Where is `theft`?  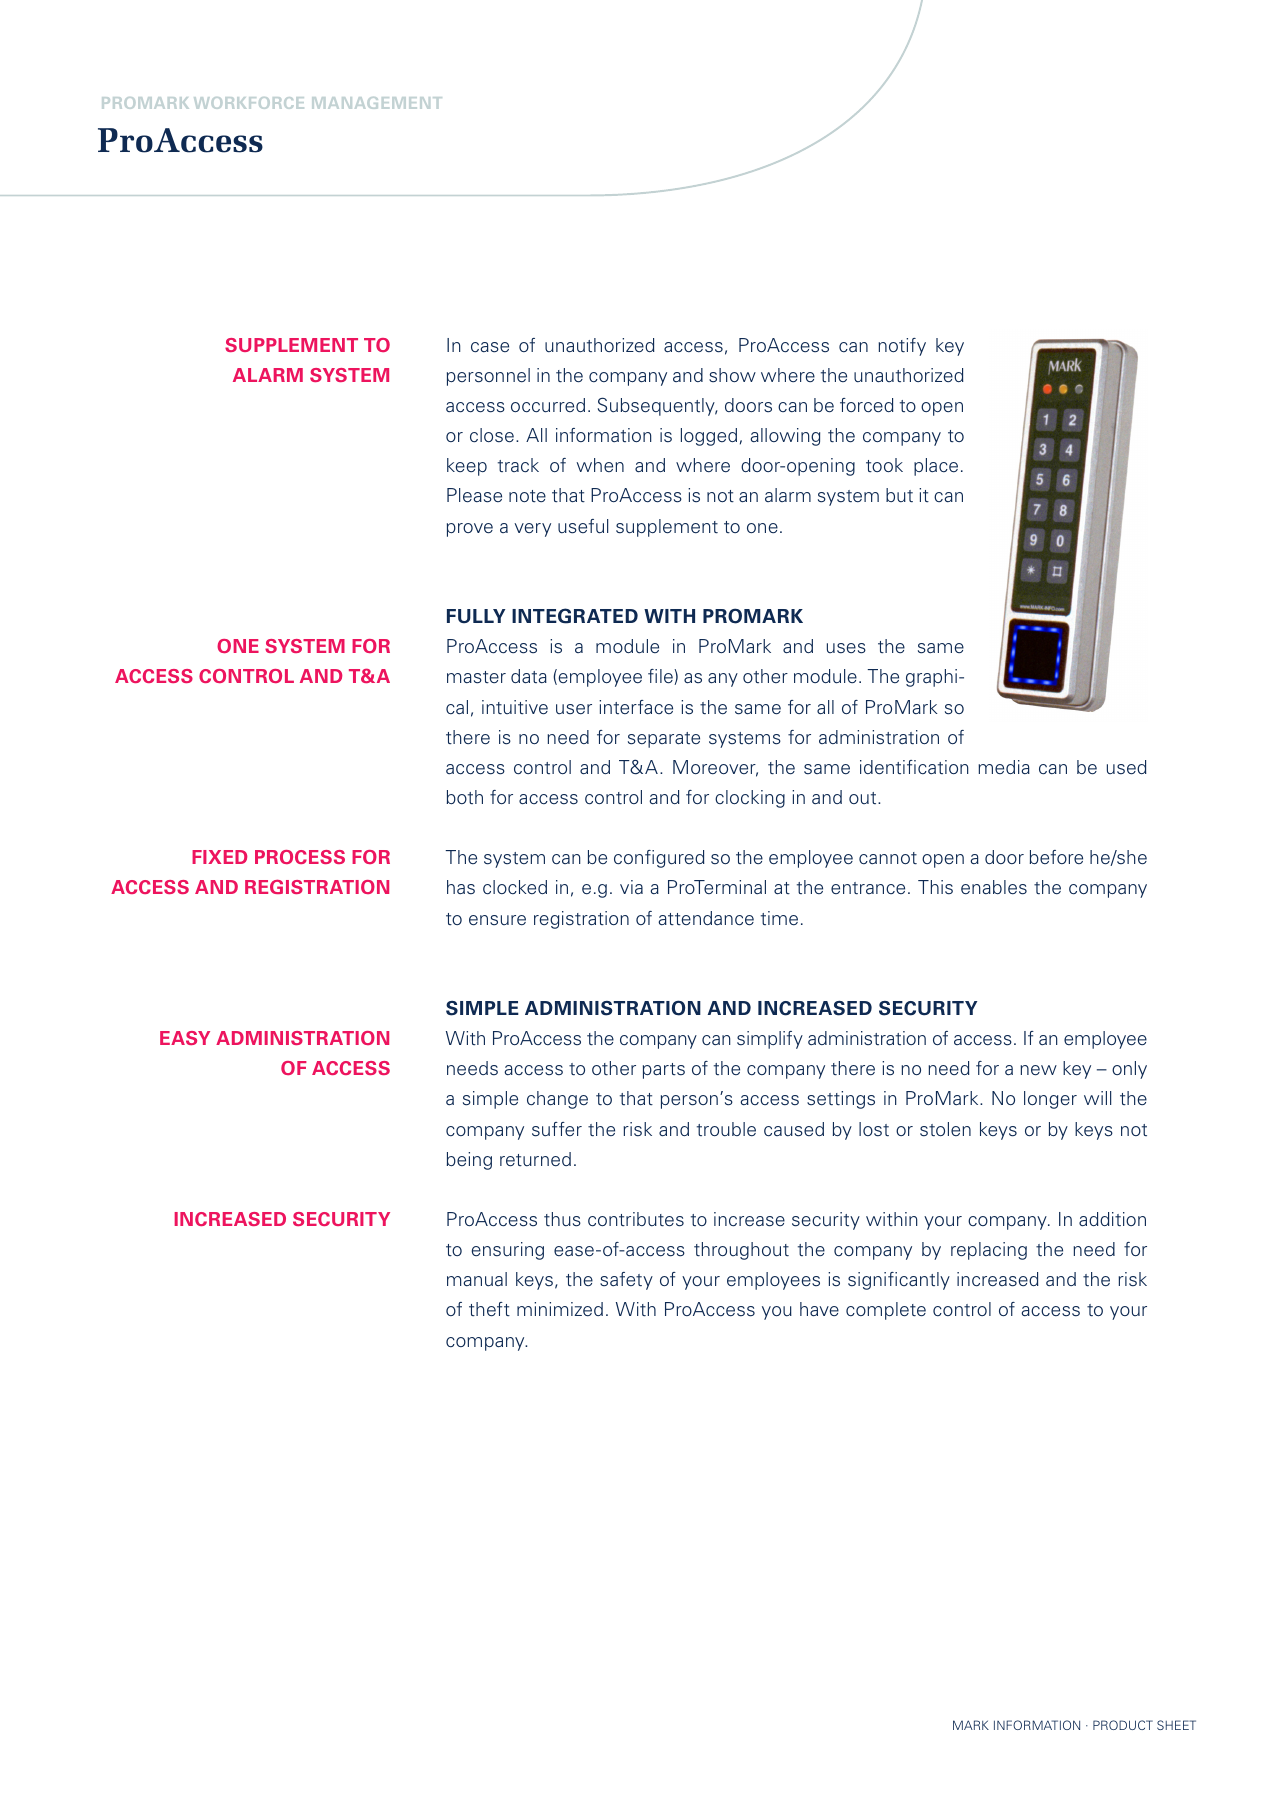
theft is located at coordinates (489, 1309).
